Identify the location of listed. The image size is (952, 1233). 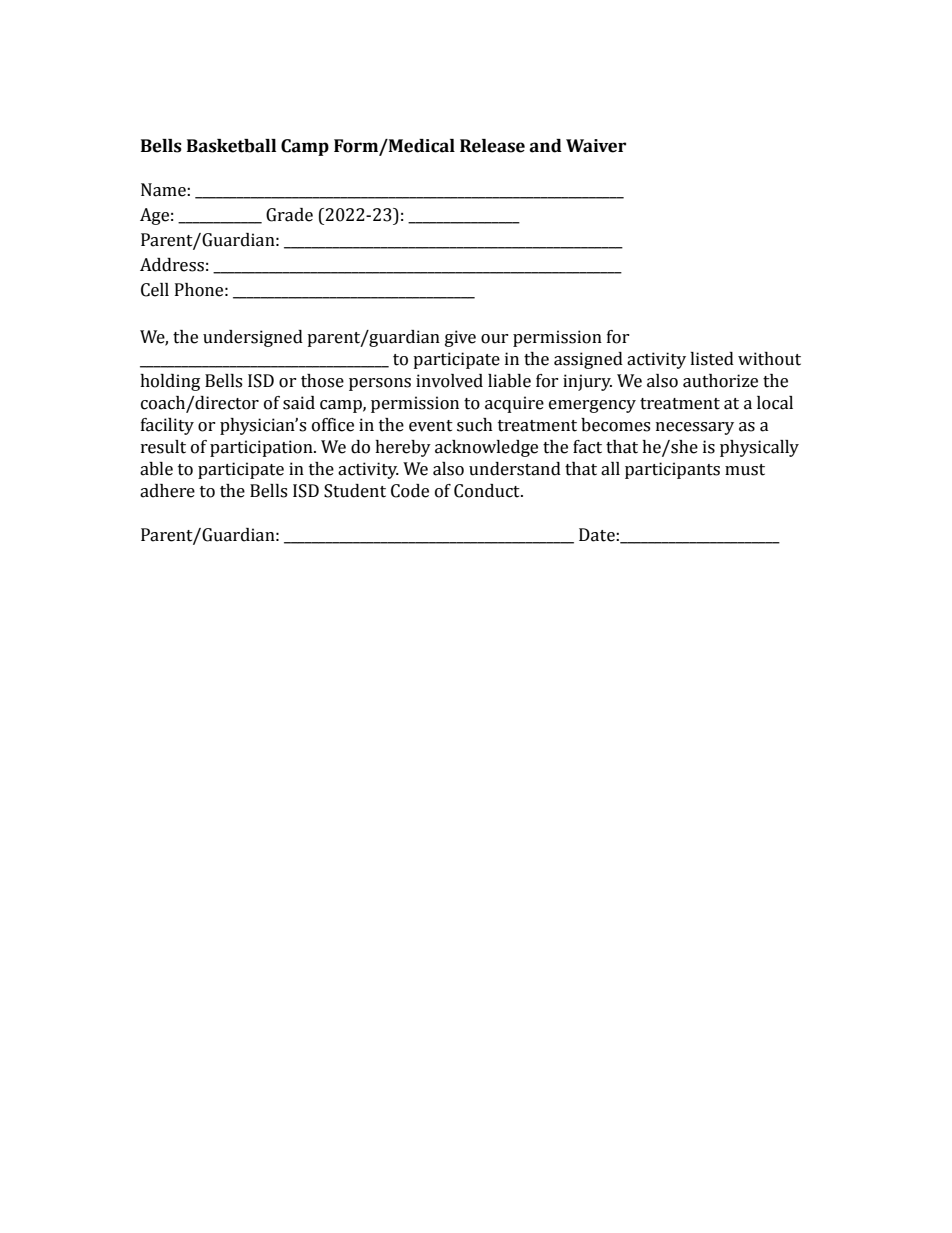
(712, 359).
